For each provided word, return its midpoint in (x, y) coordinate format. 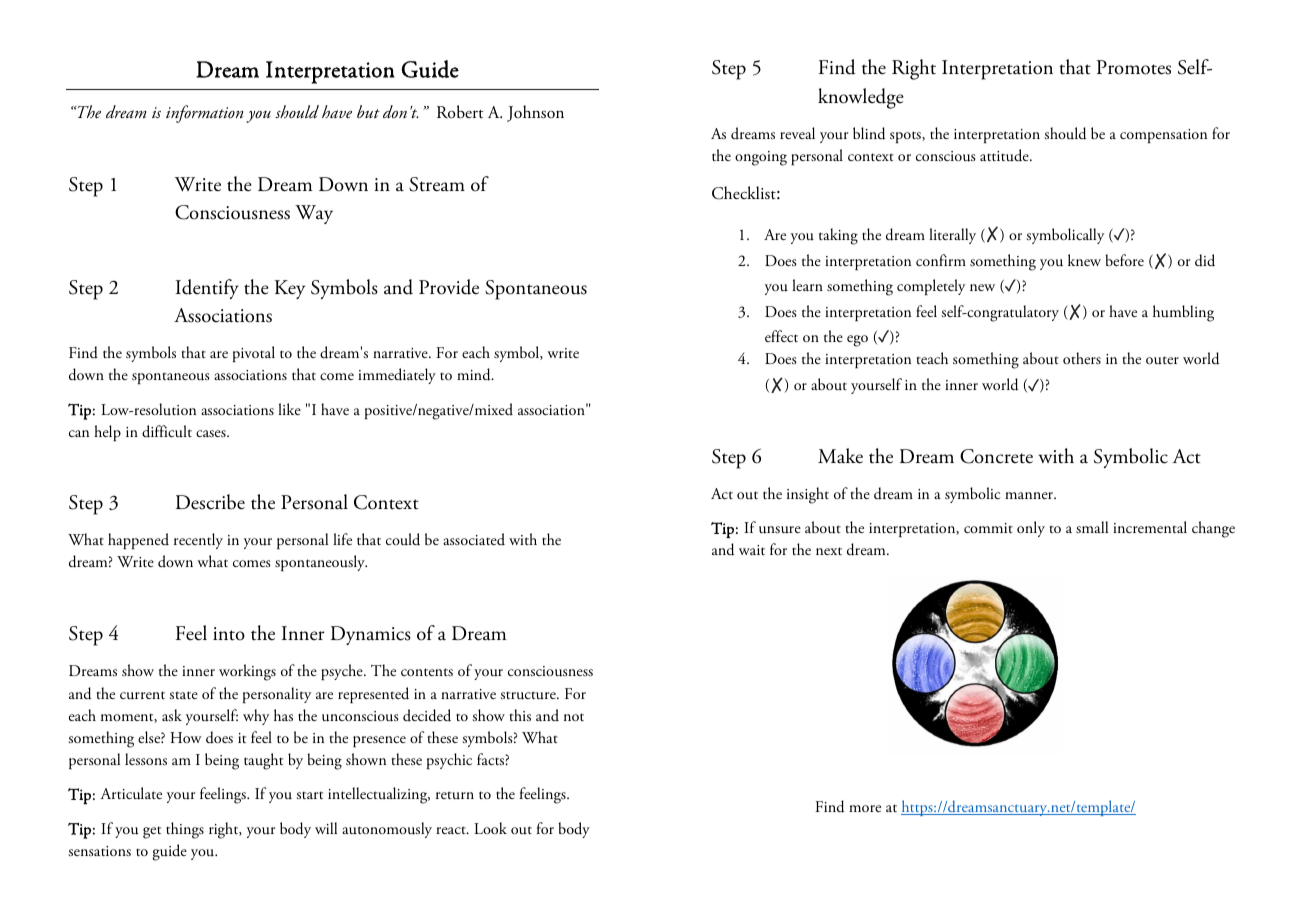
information (204, 114)
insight (808, 495)
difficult (167, 431)
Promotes (1134, 67)
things (185, 830)
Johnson (535, 113)
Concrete (996, 456)
